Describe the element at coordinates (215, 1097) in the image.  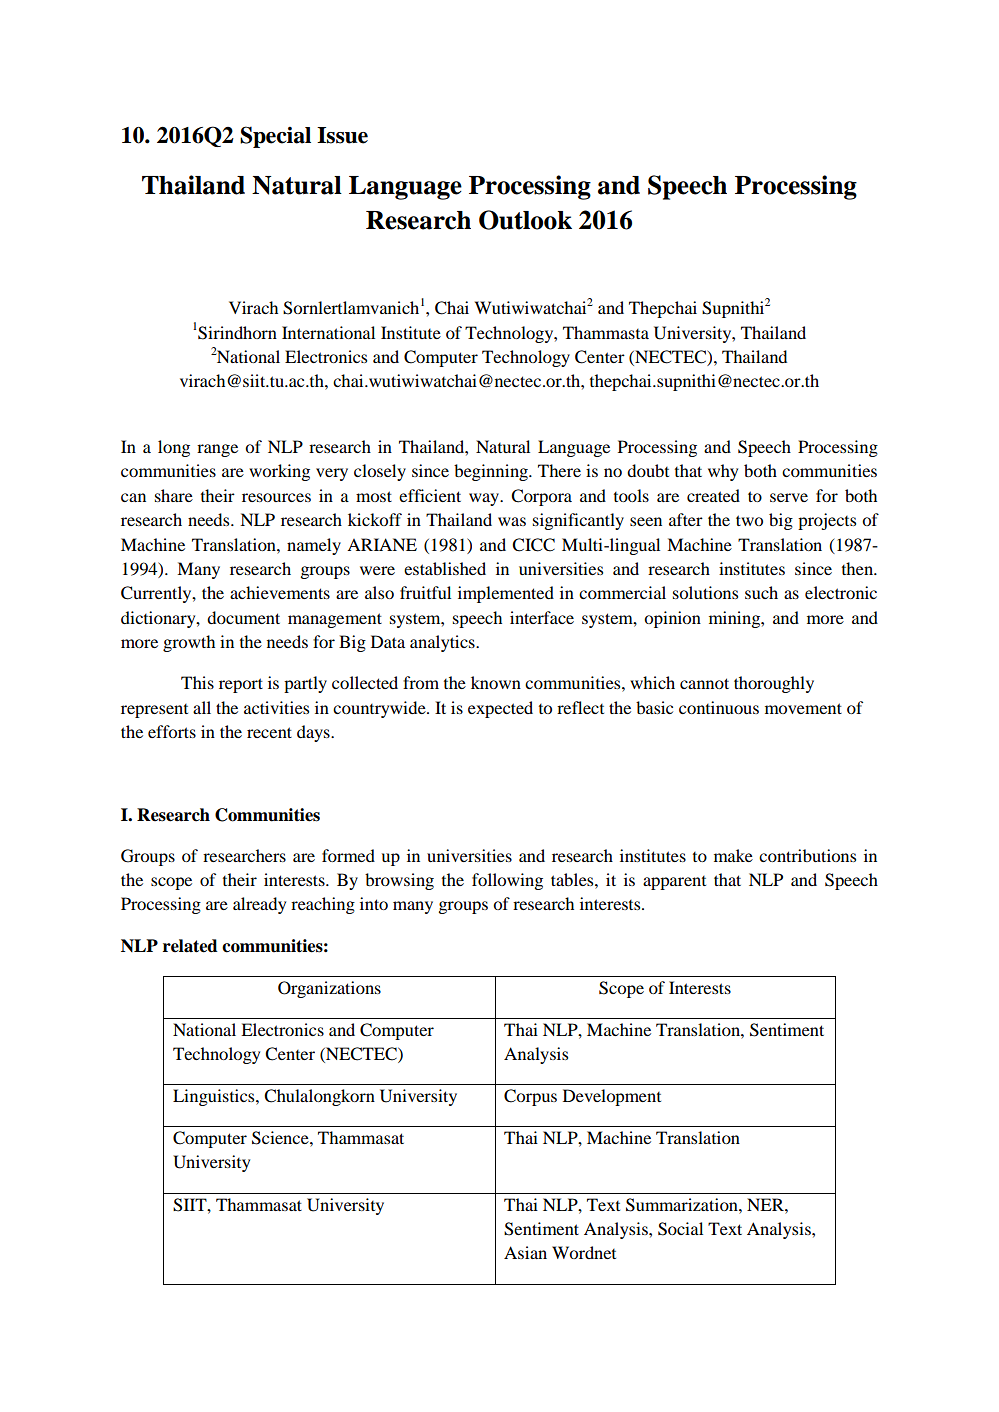
I see `Linguistics` at that location.
